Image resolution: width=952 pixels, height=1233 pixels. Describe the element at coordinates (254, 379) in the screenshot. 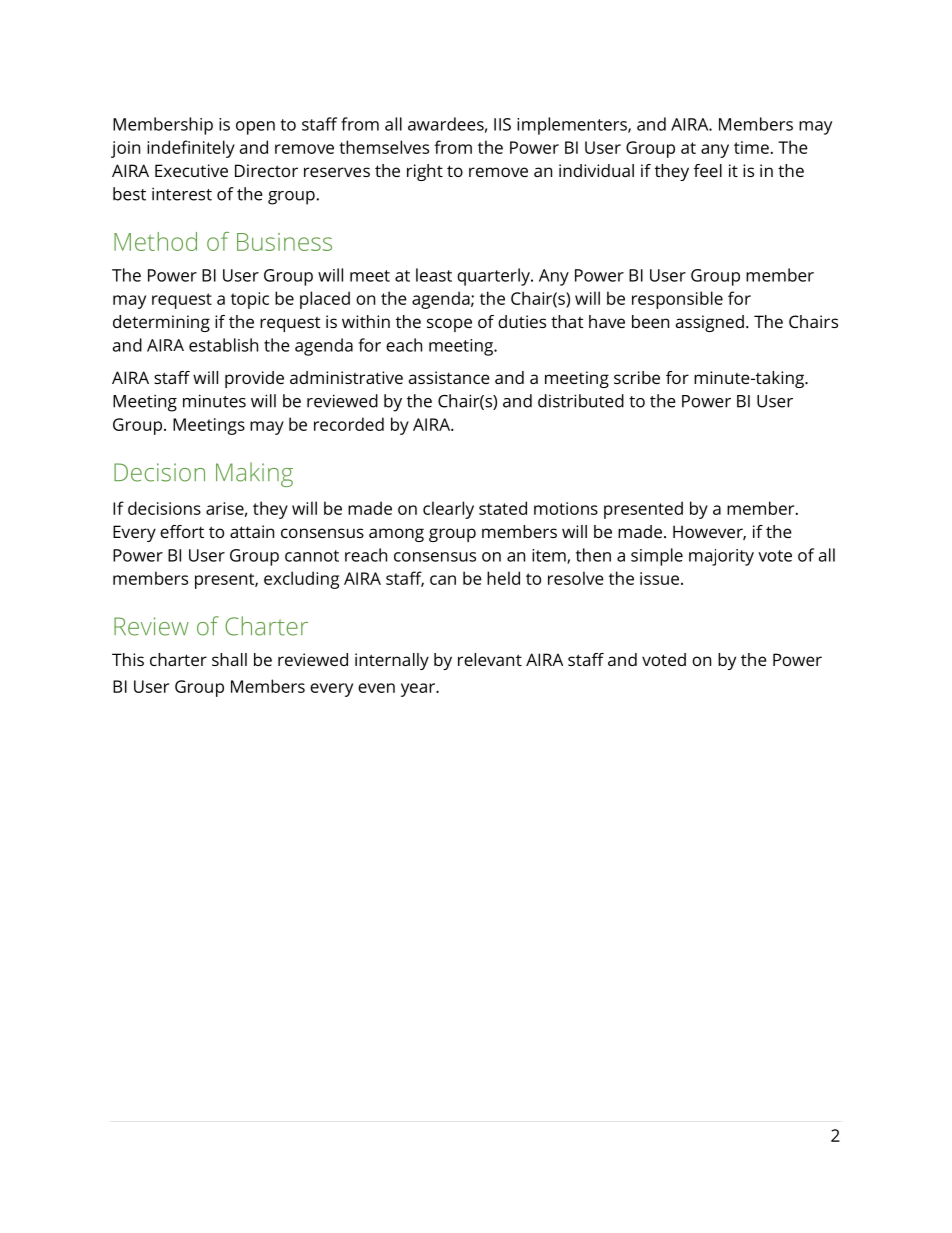

I see `provide` at that location.
